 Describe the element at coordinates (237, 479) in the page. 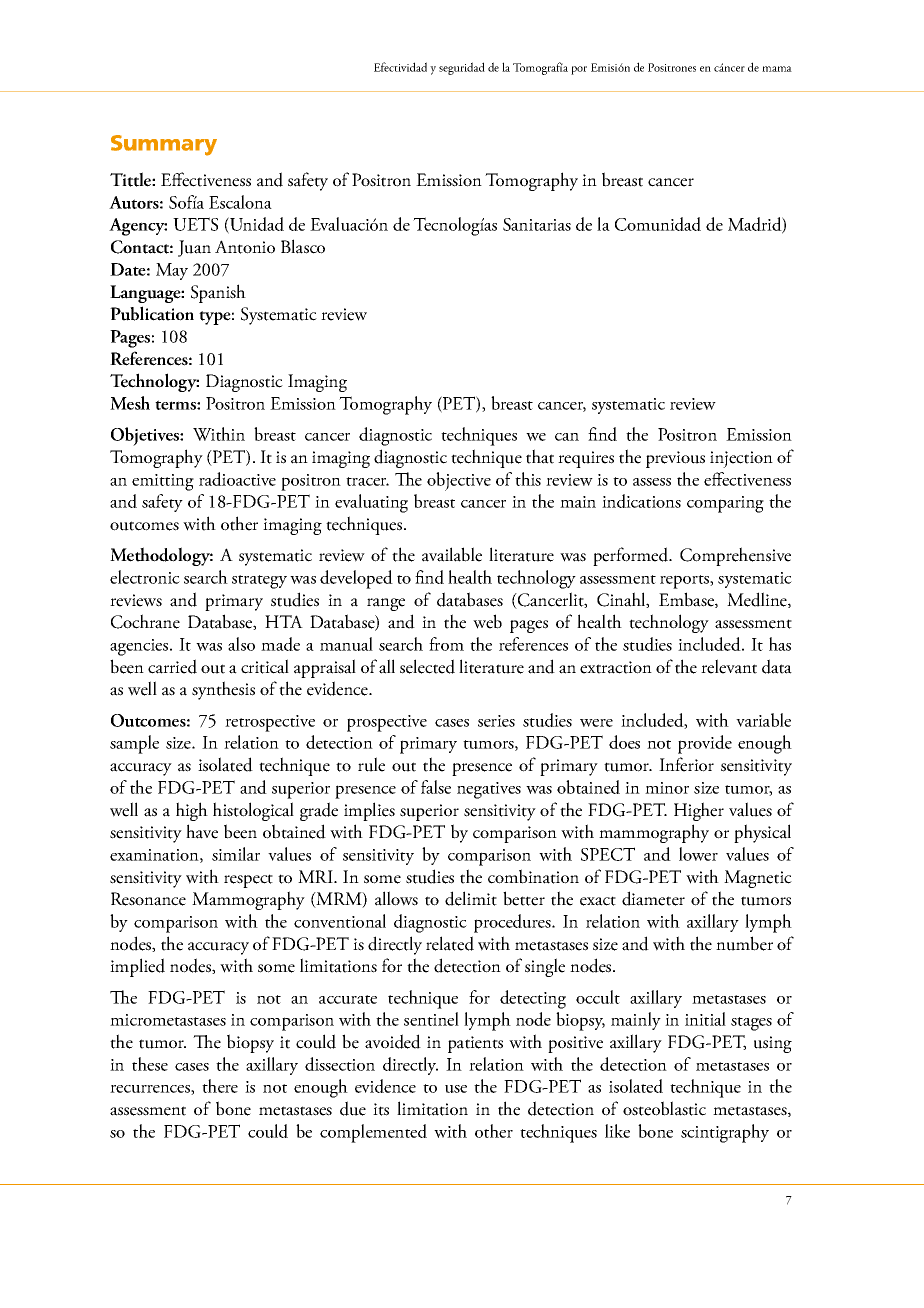

I see `radioactive` at that location.
